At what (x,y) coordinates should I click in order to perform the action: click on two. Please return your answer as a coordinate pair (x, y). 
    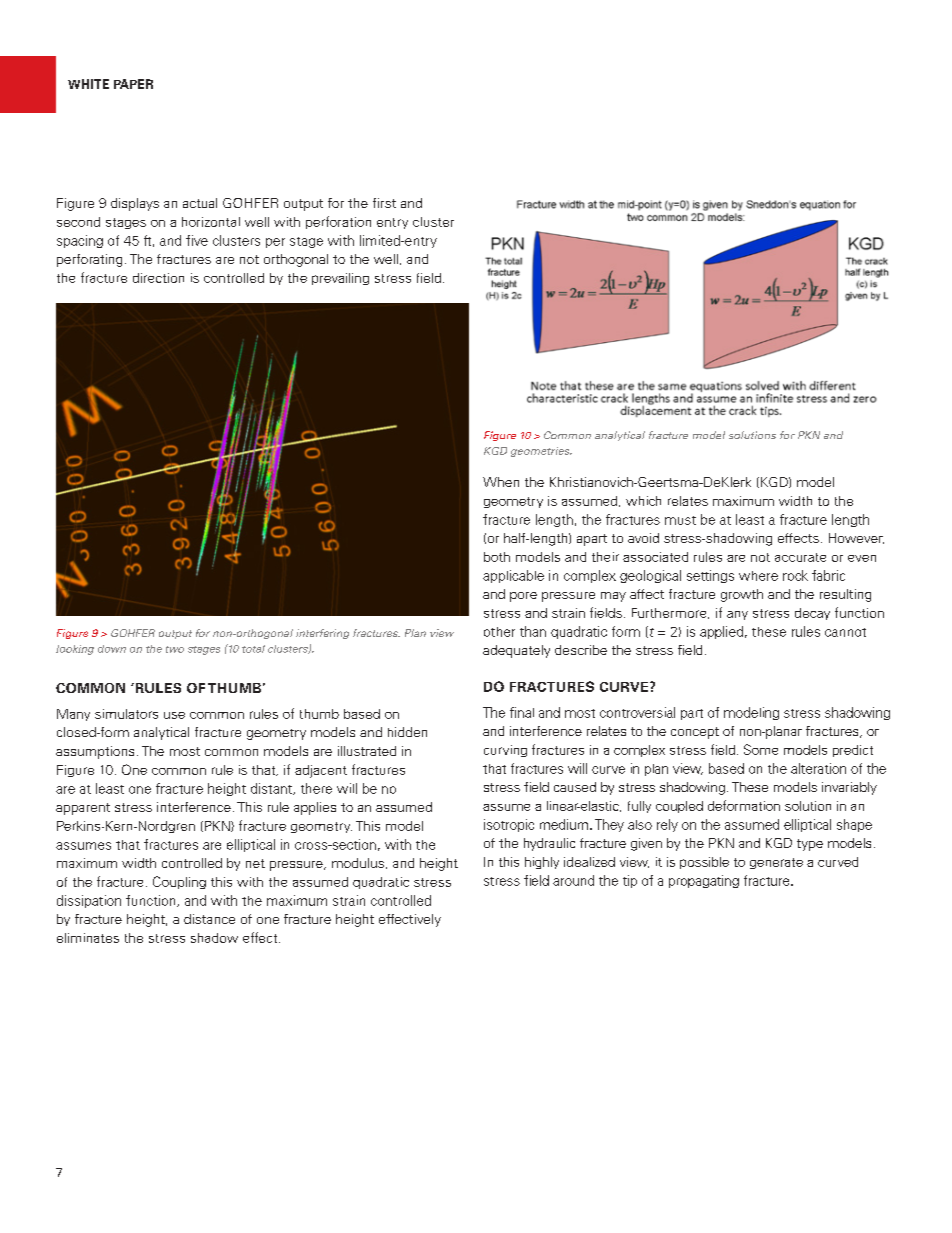
    Looking at the image, I should click on (175, 649).
